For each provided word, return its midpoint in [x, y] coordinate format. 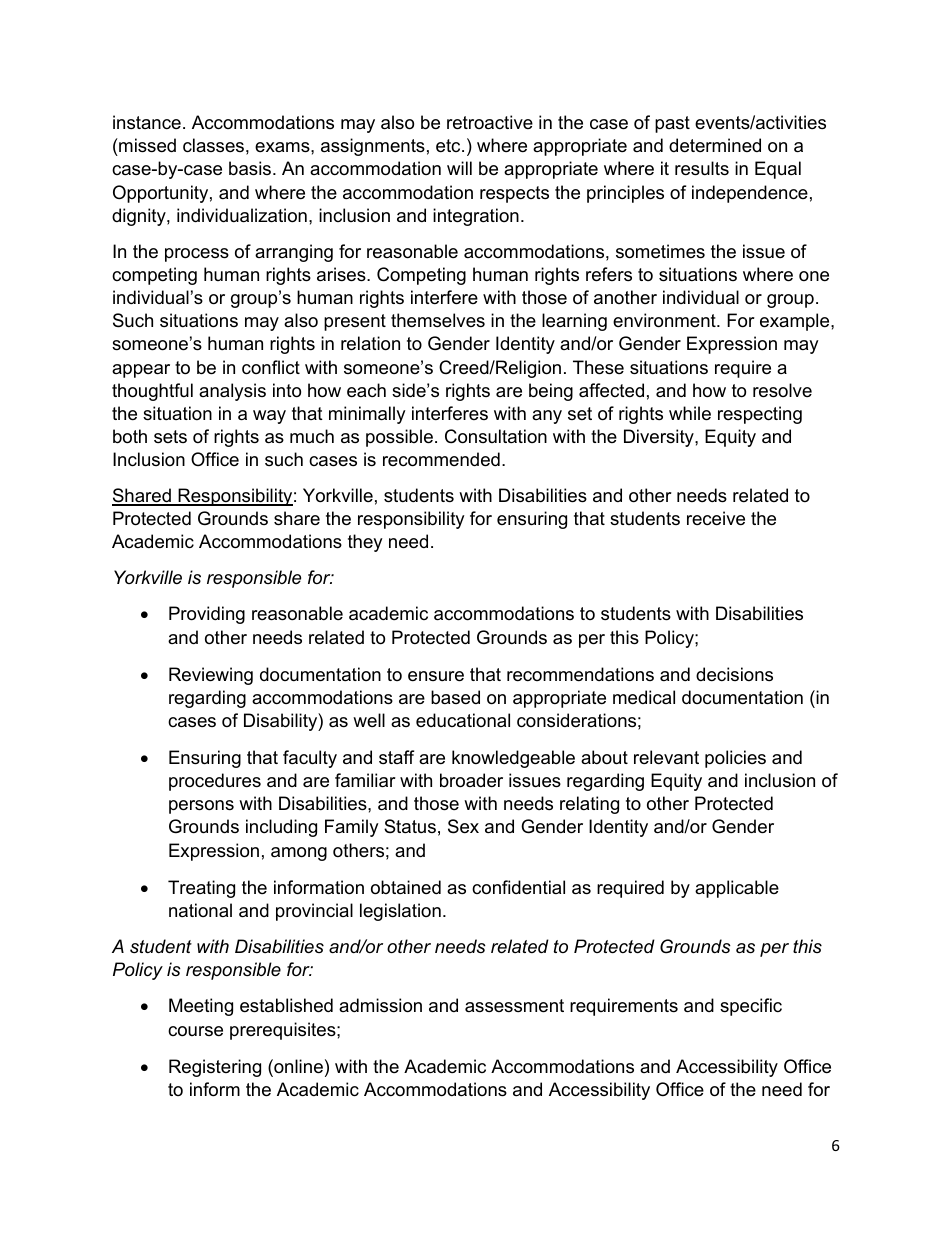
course [195, 1031]
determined [715, 145]
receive [716, 518]
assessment [514, 1006]
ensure [436, 676]
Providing [207, 615]
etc [449, 146]
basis [251, 168]
